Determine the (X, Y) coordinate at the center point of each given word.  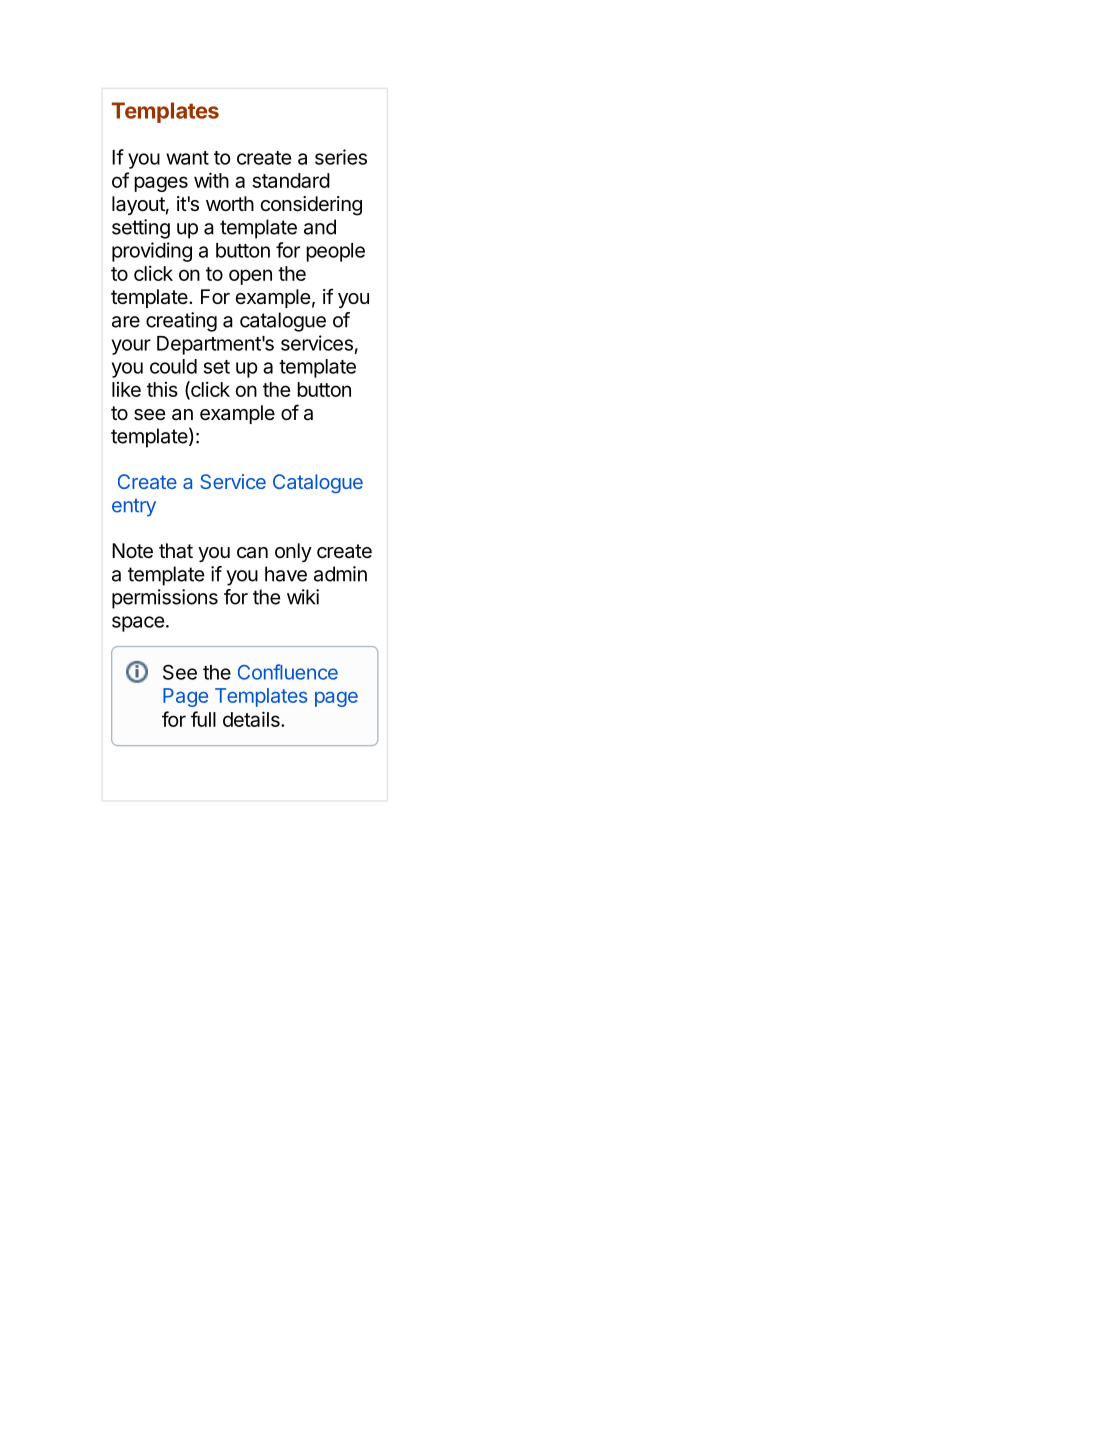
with (211, 180)
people (335, 252)
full (203, 719)
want (187, 158)
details (252, 719)
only (293, 552)
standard (291, 180)
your (131, 347)
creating (181, 322)
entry (134, 508)
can (252, 553)
